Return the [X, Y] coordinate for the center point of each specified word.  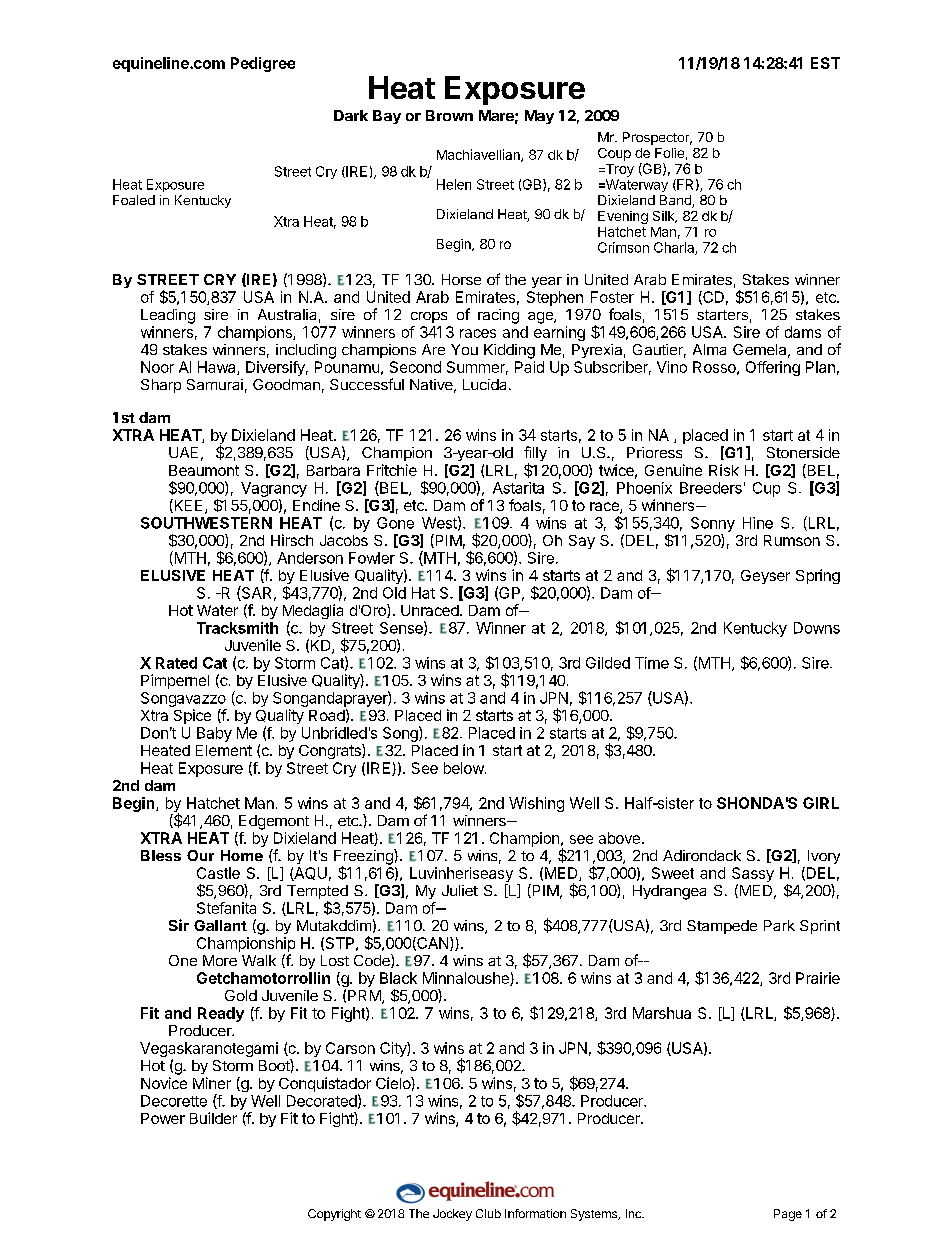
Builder [213, 1118]
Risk [724, 470]
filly [535, 455]
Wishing [536, 804]
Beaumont [204, 470]
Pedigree [263, 64]
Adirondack [702, 855]
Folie [669, 153]
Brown [449, 115]
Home [242, 855]
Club [488, 1213]
